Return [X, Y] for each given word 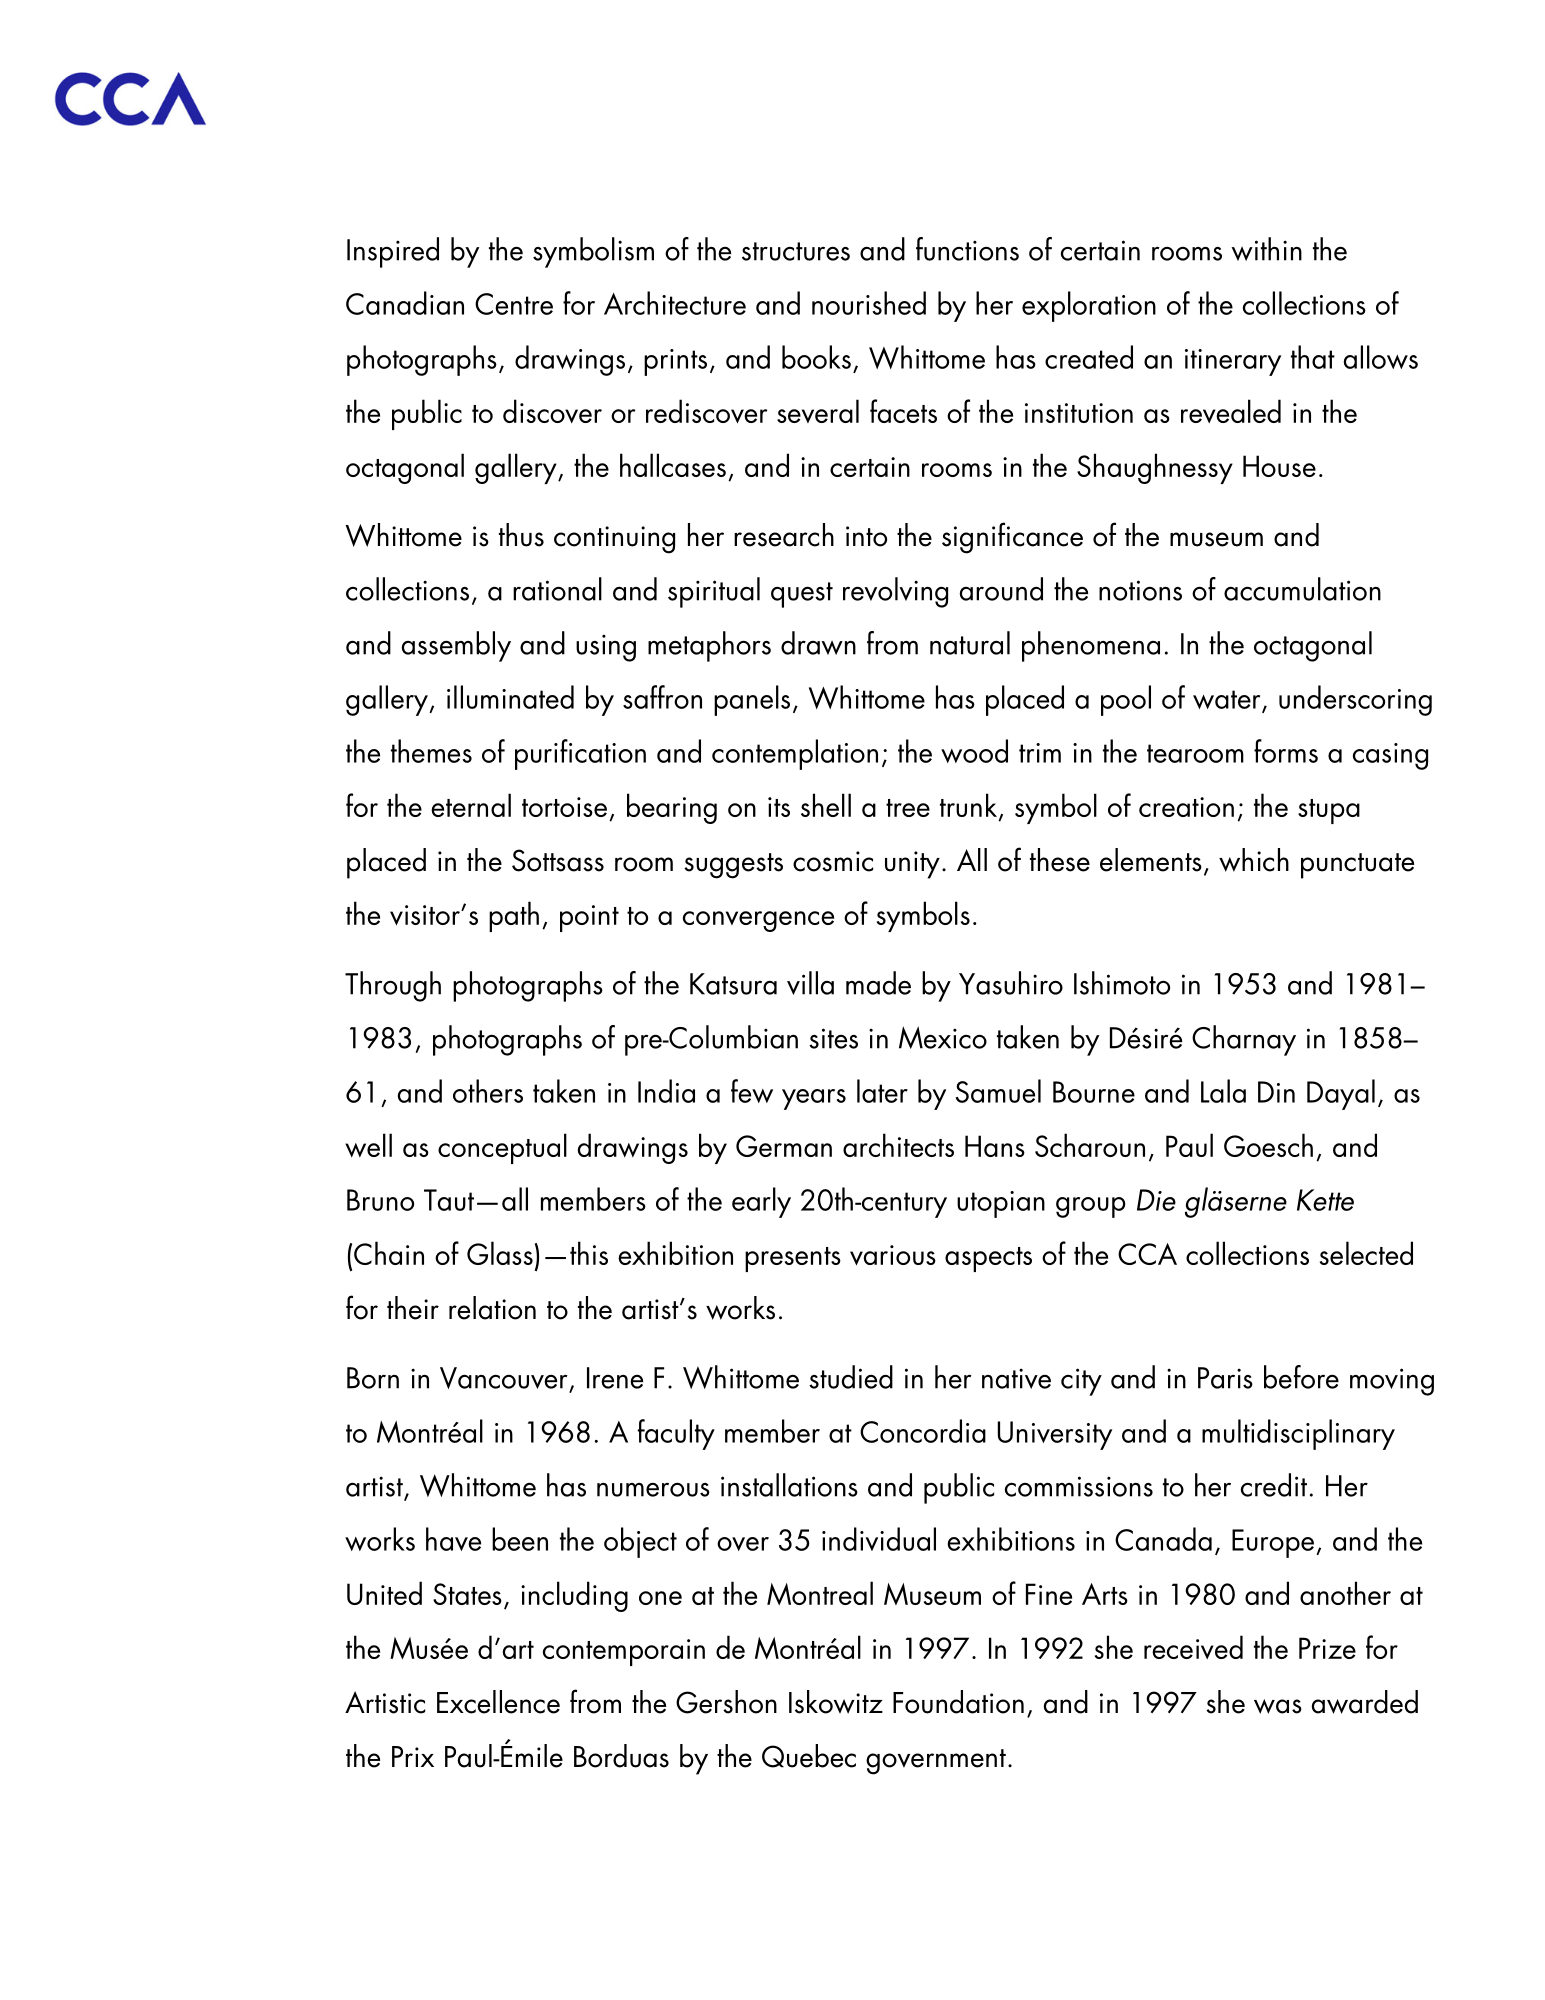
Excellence [498, 1702]
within [1266, 249]
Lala [1223, 1091]
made [878, 983]
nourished [869, 303]
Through [393, 986]
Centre [514, 304]
